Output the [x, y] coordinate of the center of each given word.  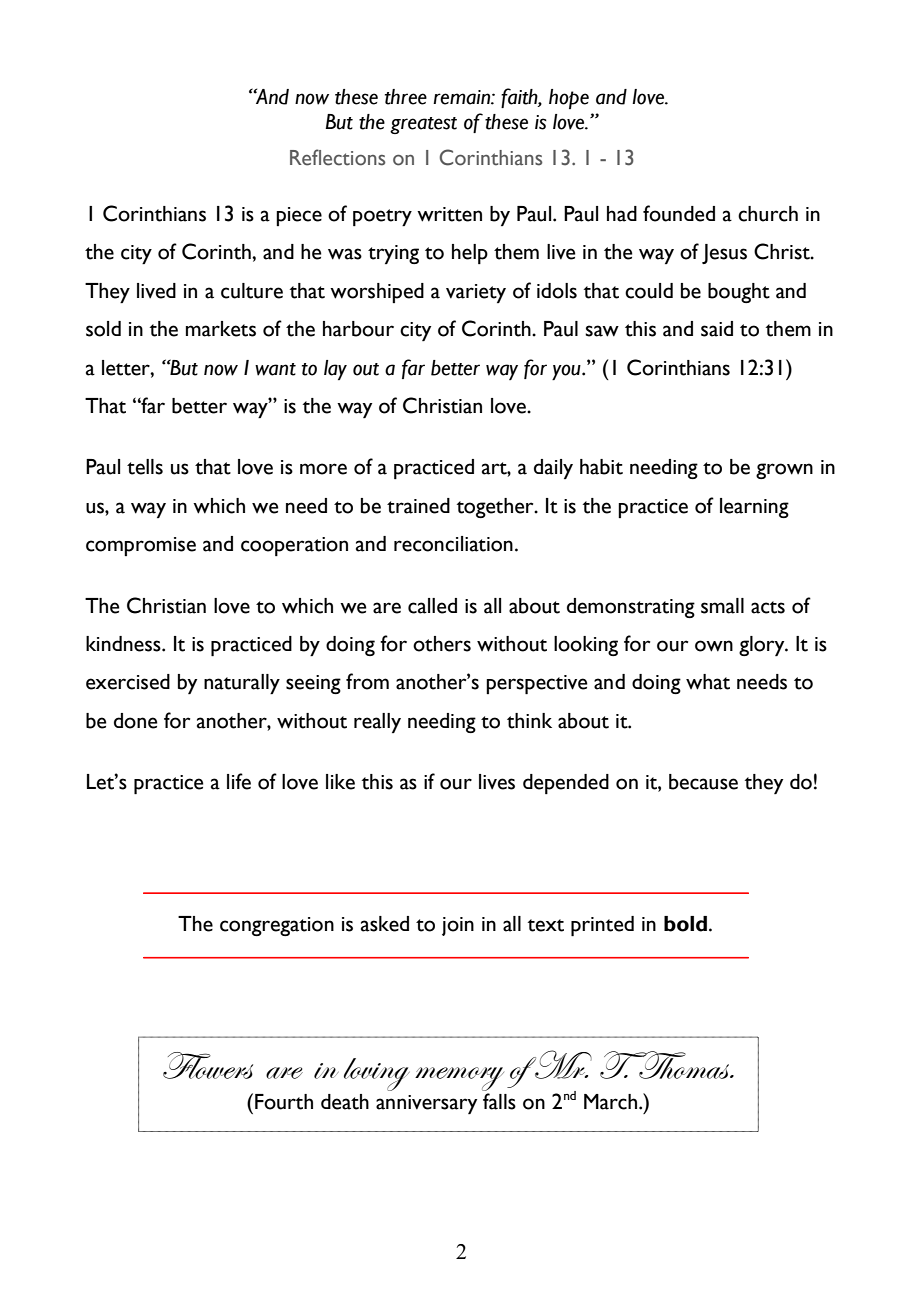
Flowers [208, 1065]
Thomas [684, 1065]
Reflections [338, 157]
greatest [423, 125]
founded [679, 213]
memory [459, 1079]
